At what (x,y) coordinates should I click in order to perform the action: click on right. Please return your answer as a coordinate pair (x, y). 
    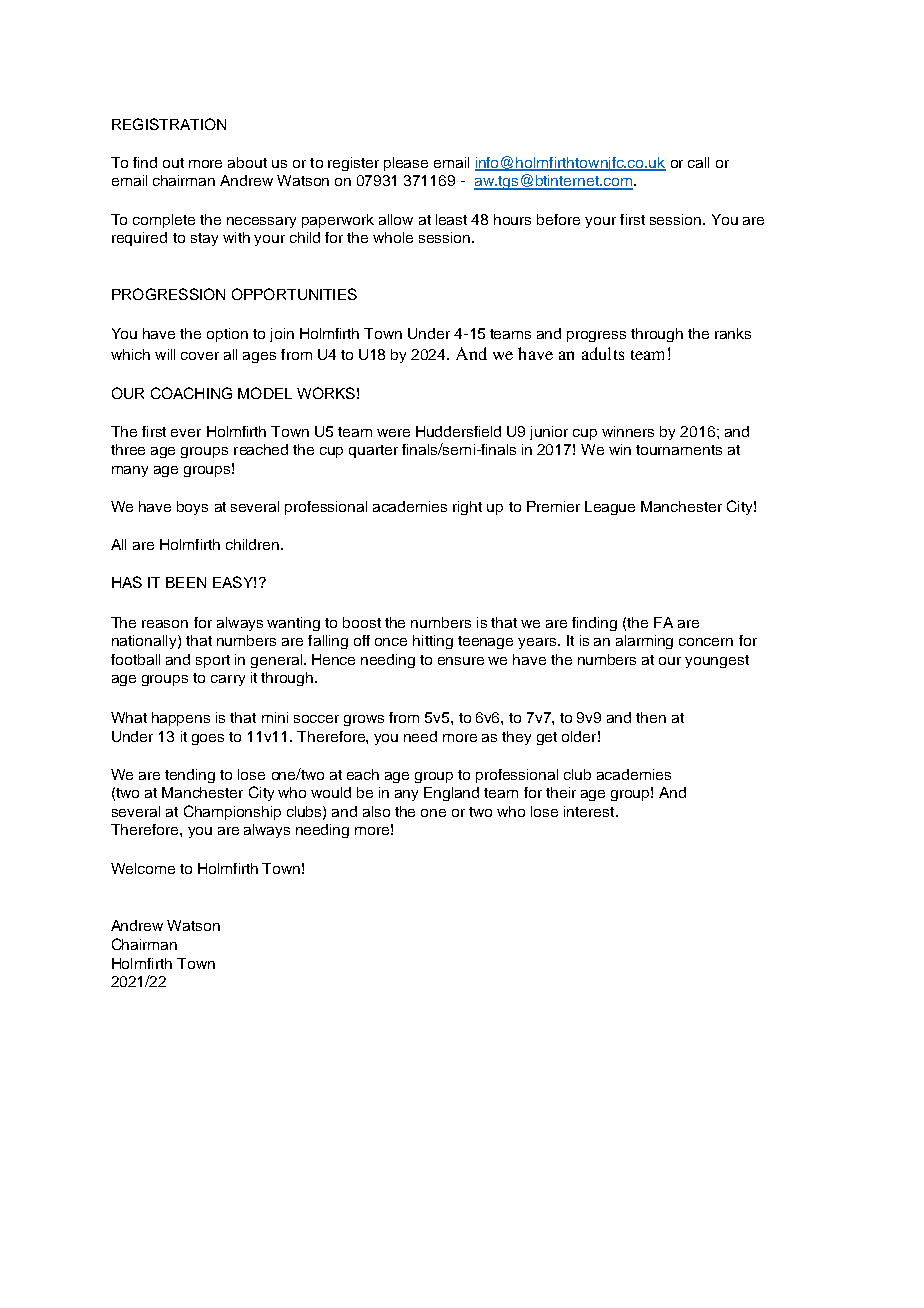
    Looking at the image, I should click on (467, 508).
